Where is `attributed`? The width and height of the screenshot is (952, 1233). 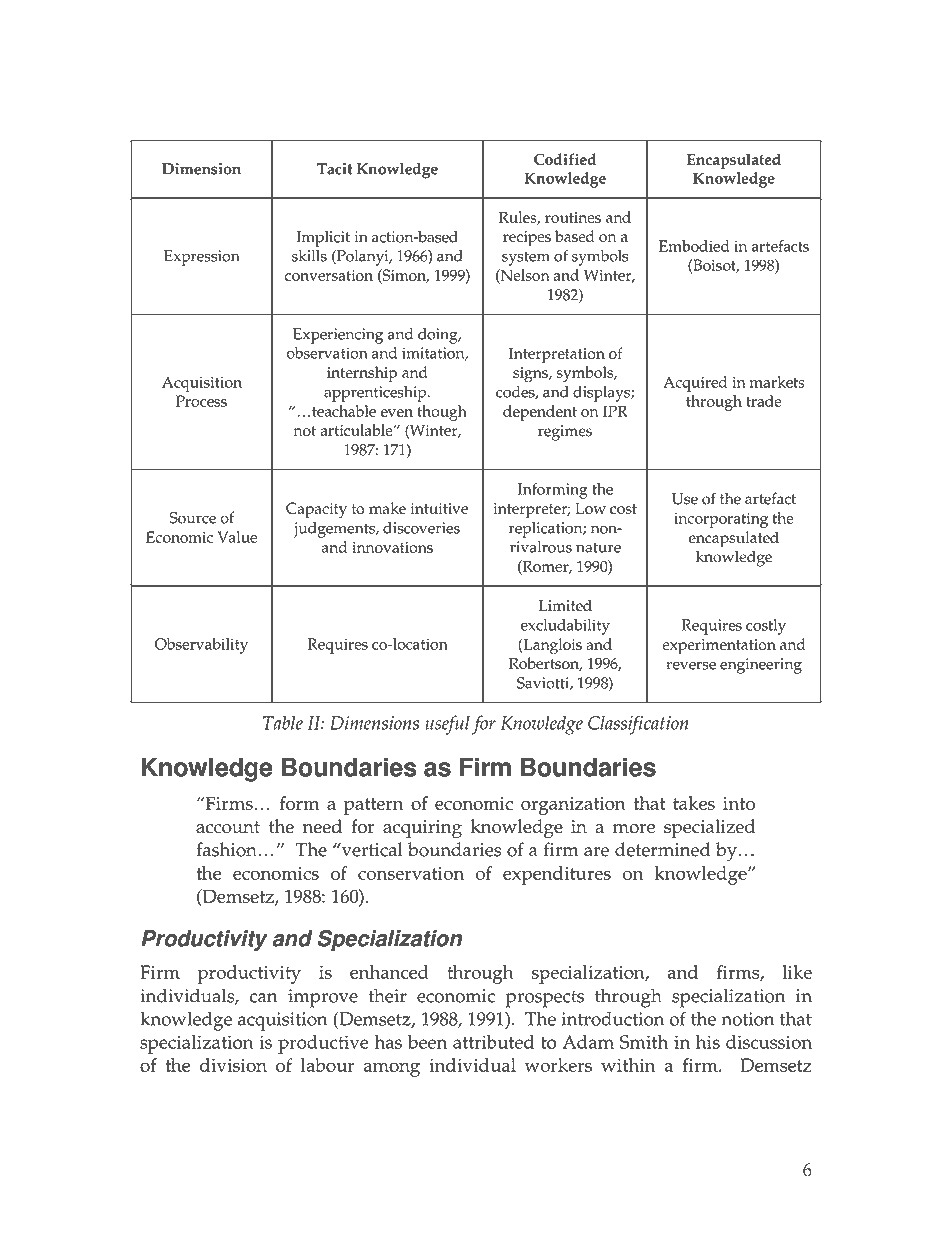 attributed is located at coordinates (493, 1042).
